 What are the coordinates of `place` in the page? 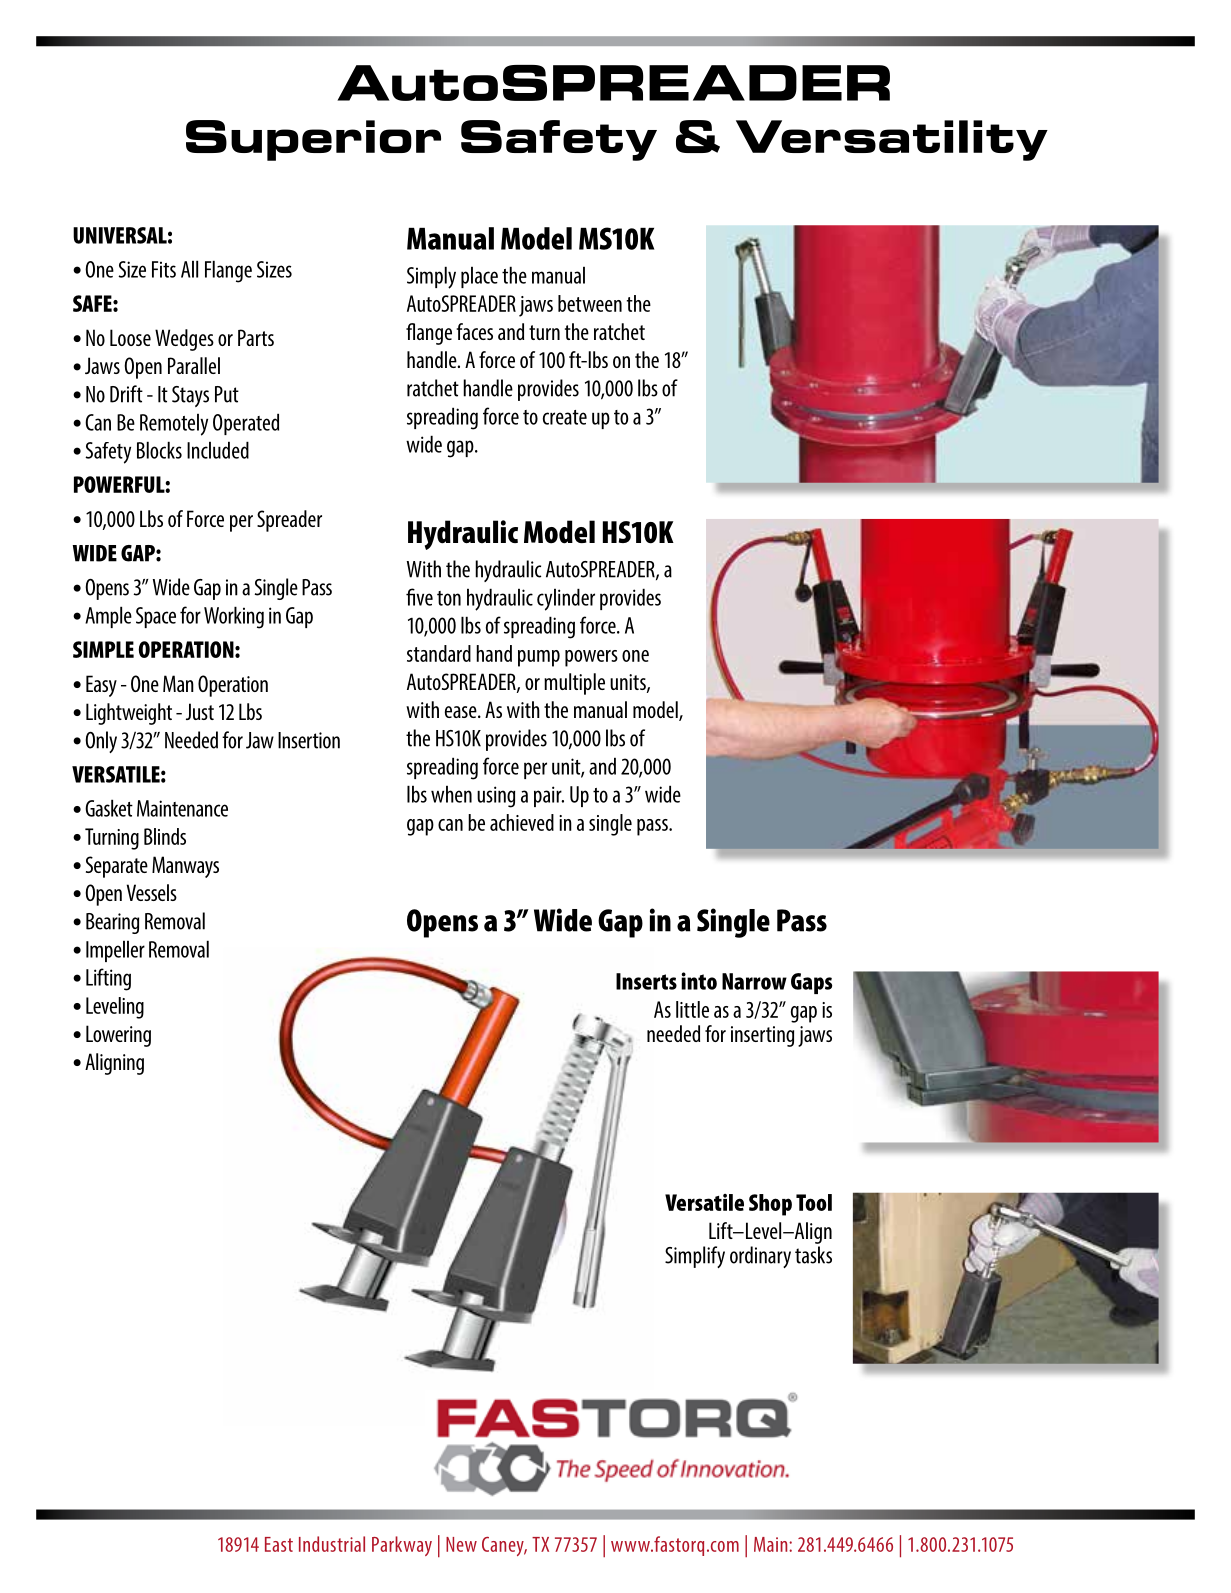 It's located at (479, 277).
